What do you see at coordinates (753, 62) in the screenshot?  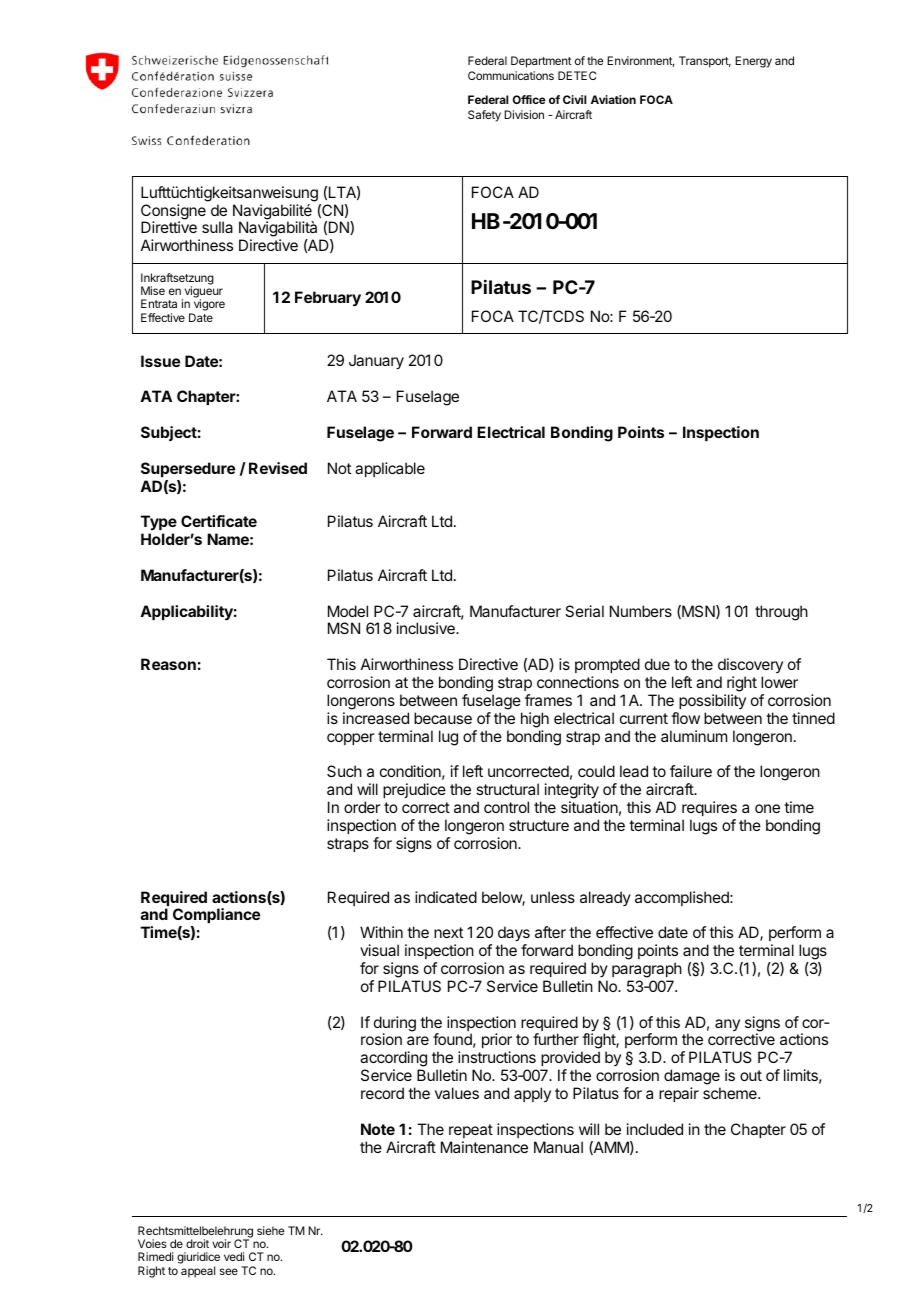 I see `Energy` at bounding box center [753, 62].
